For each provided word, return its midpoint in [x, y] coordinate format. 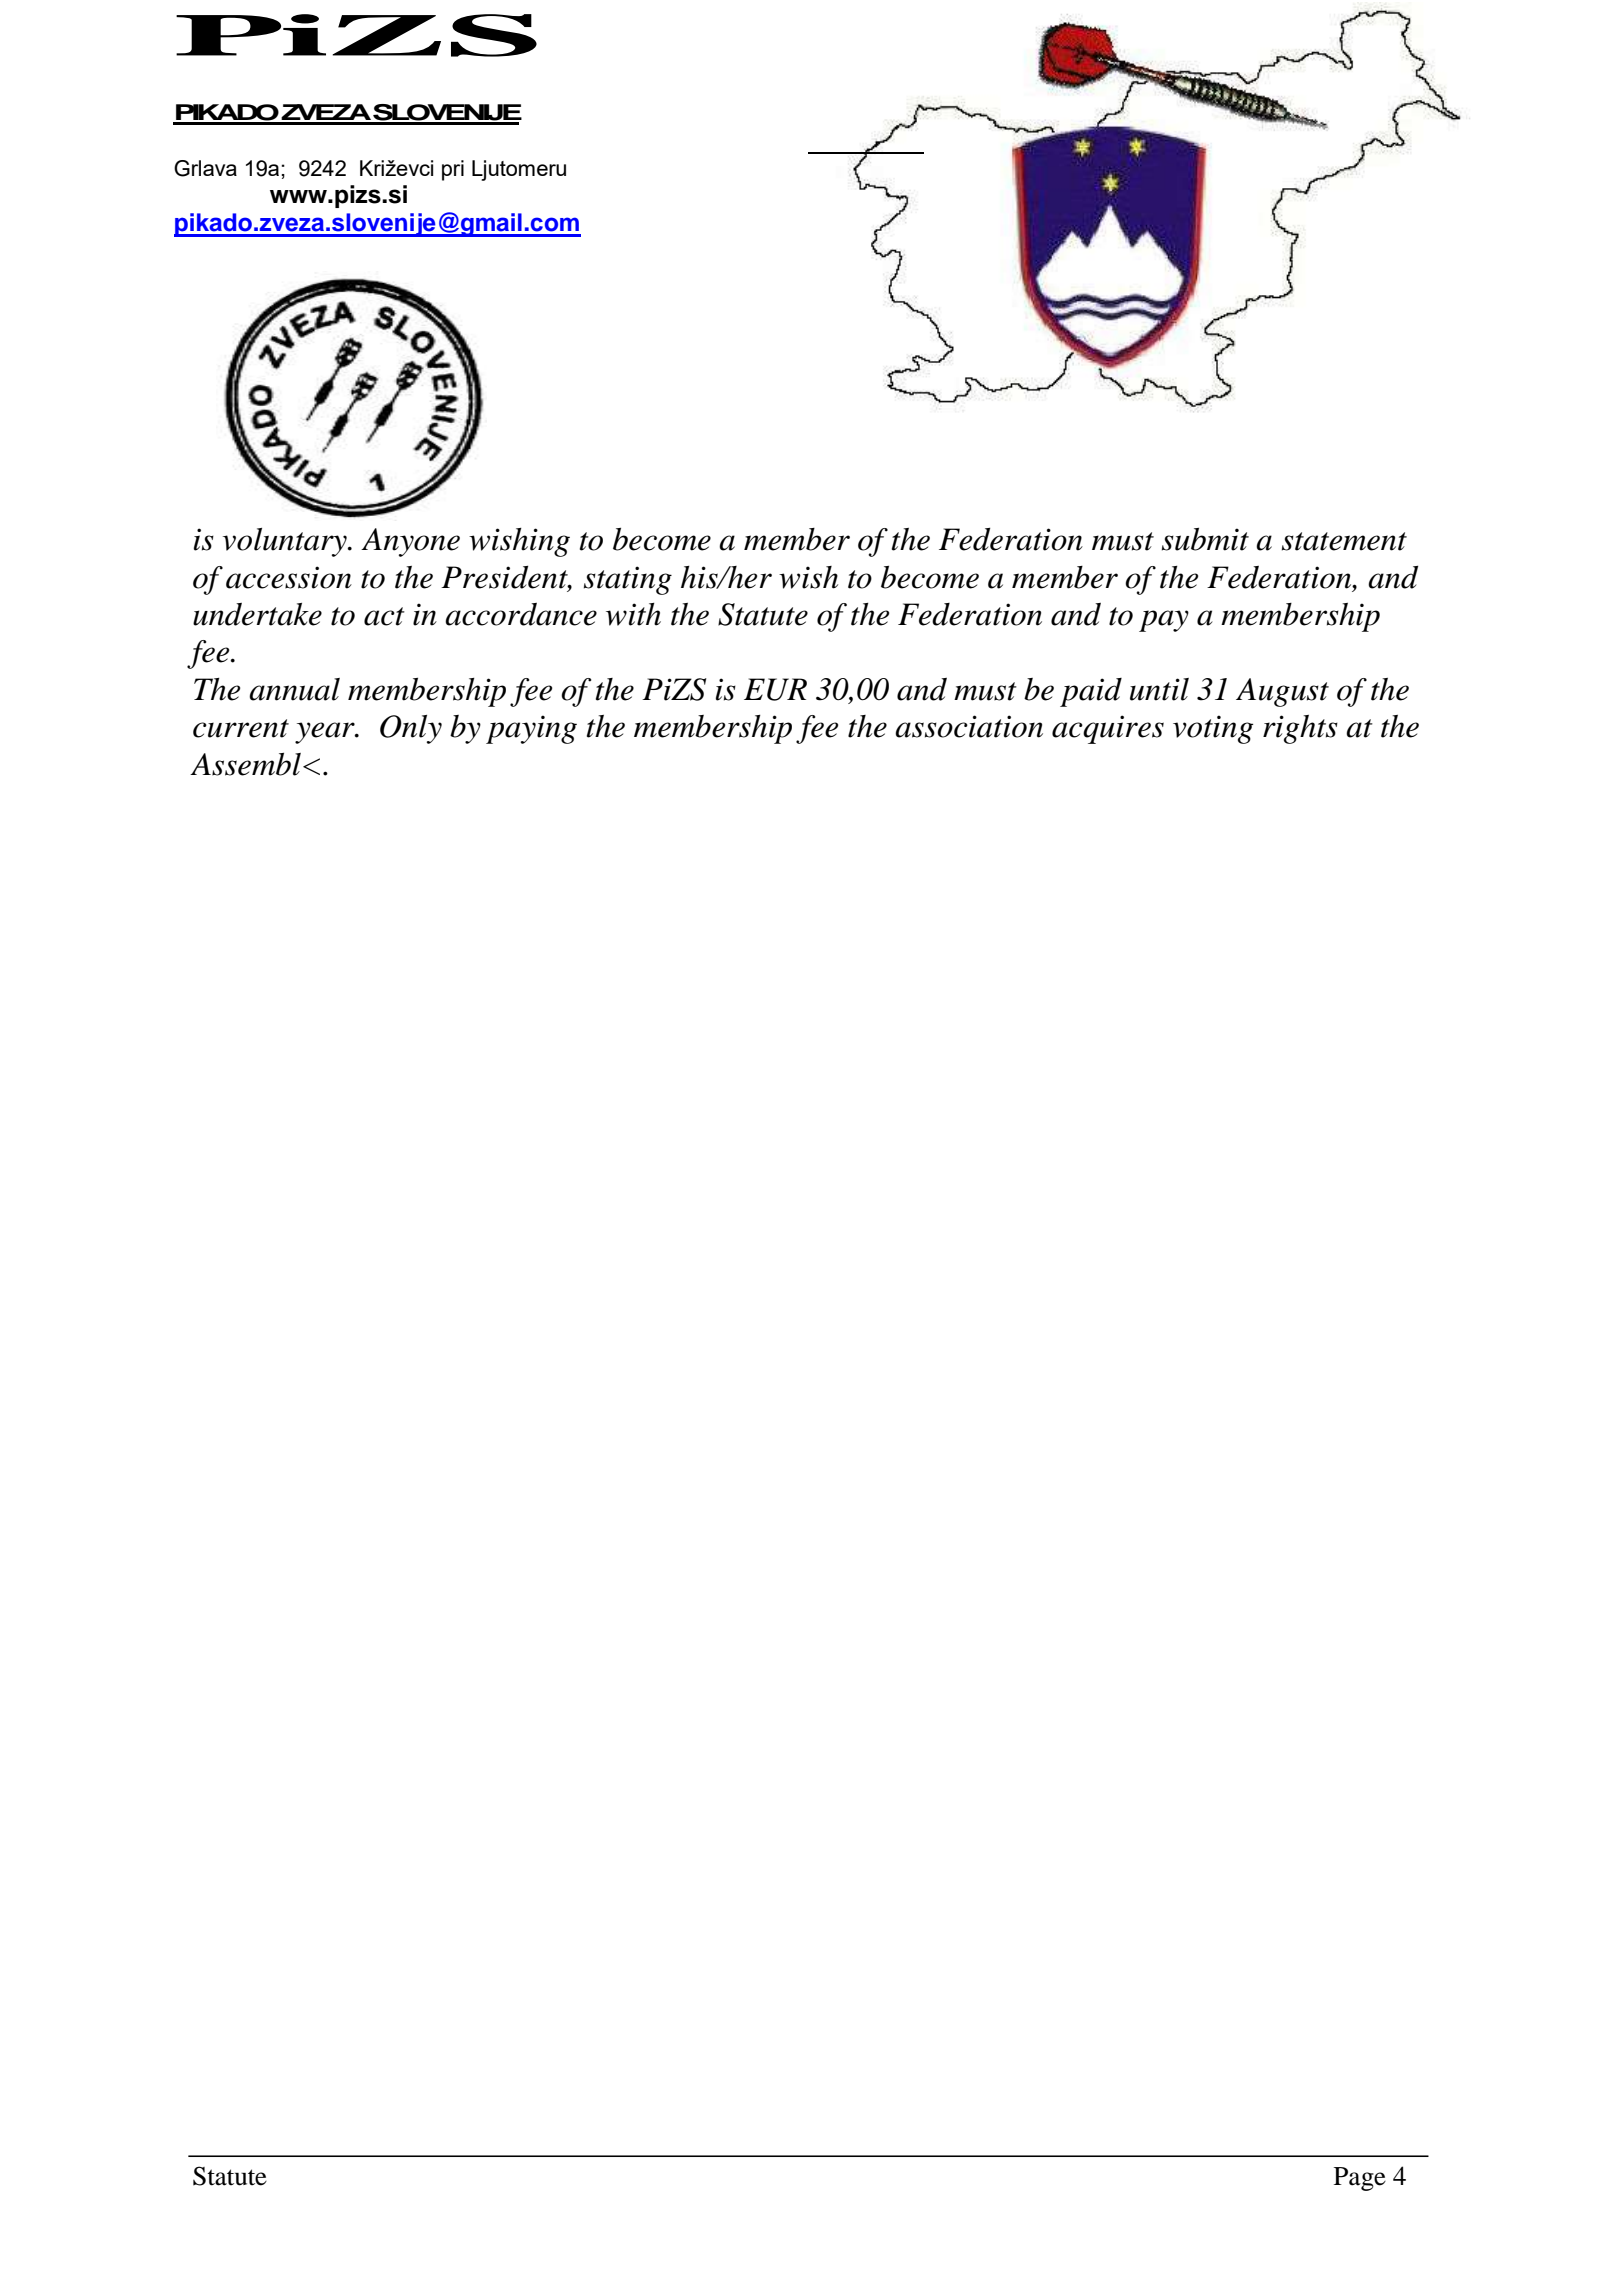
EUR [775, 689]
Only [411, 729]
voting [1213, 729]
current [241, 728]
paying [531, 729]
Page [1360, 2179]
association [969, 726]
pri [453, 170]
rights [1300, 729]
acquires [1108, 729]
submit [1205, 539]
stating [628, 580]
